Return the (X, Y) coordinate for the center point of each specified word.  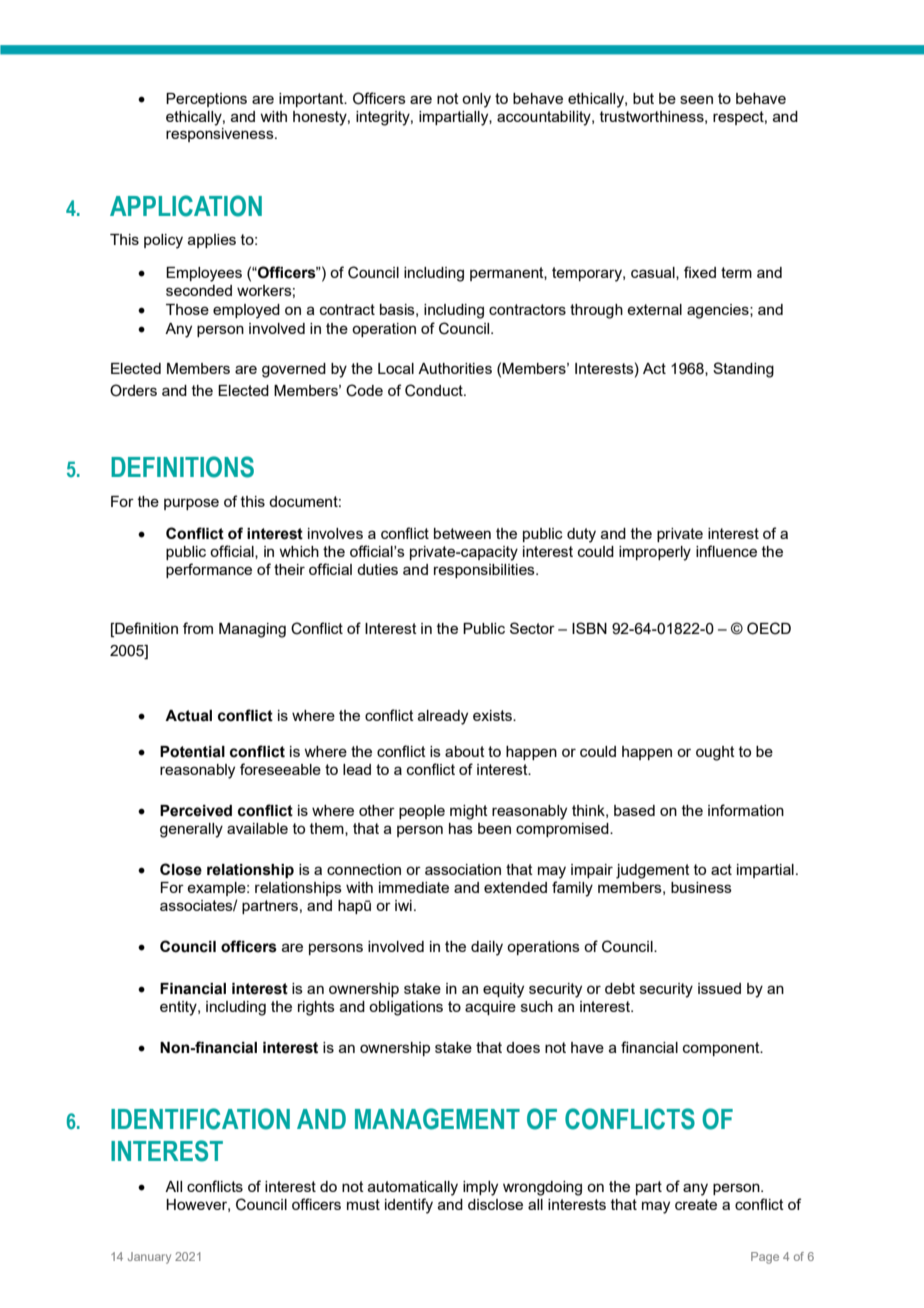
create (696, 1204)
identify (409, 1206)
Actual (188, 716)
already (443, 717)
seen (696, 99)
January (149, 1258)
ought (715, 753)
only (476, 100)
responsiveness (221, 135)
